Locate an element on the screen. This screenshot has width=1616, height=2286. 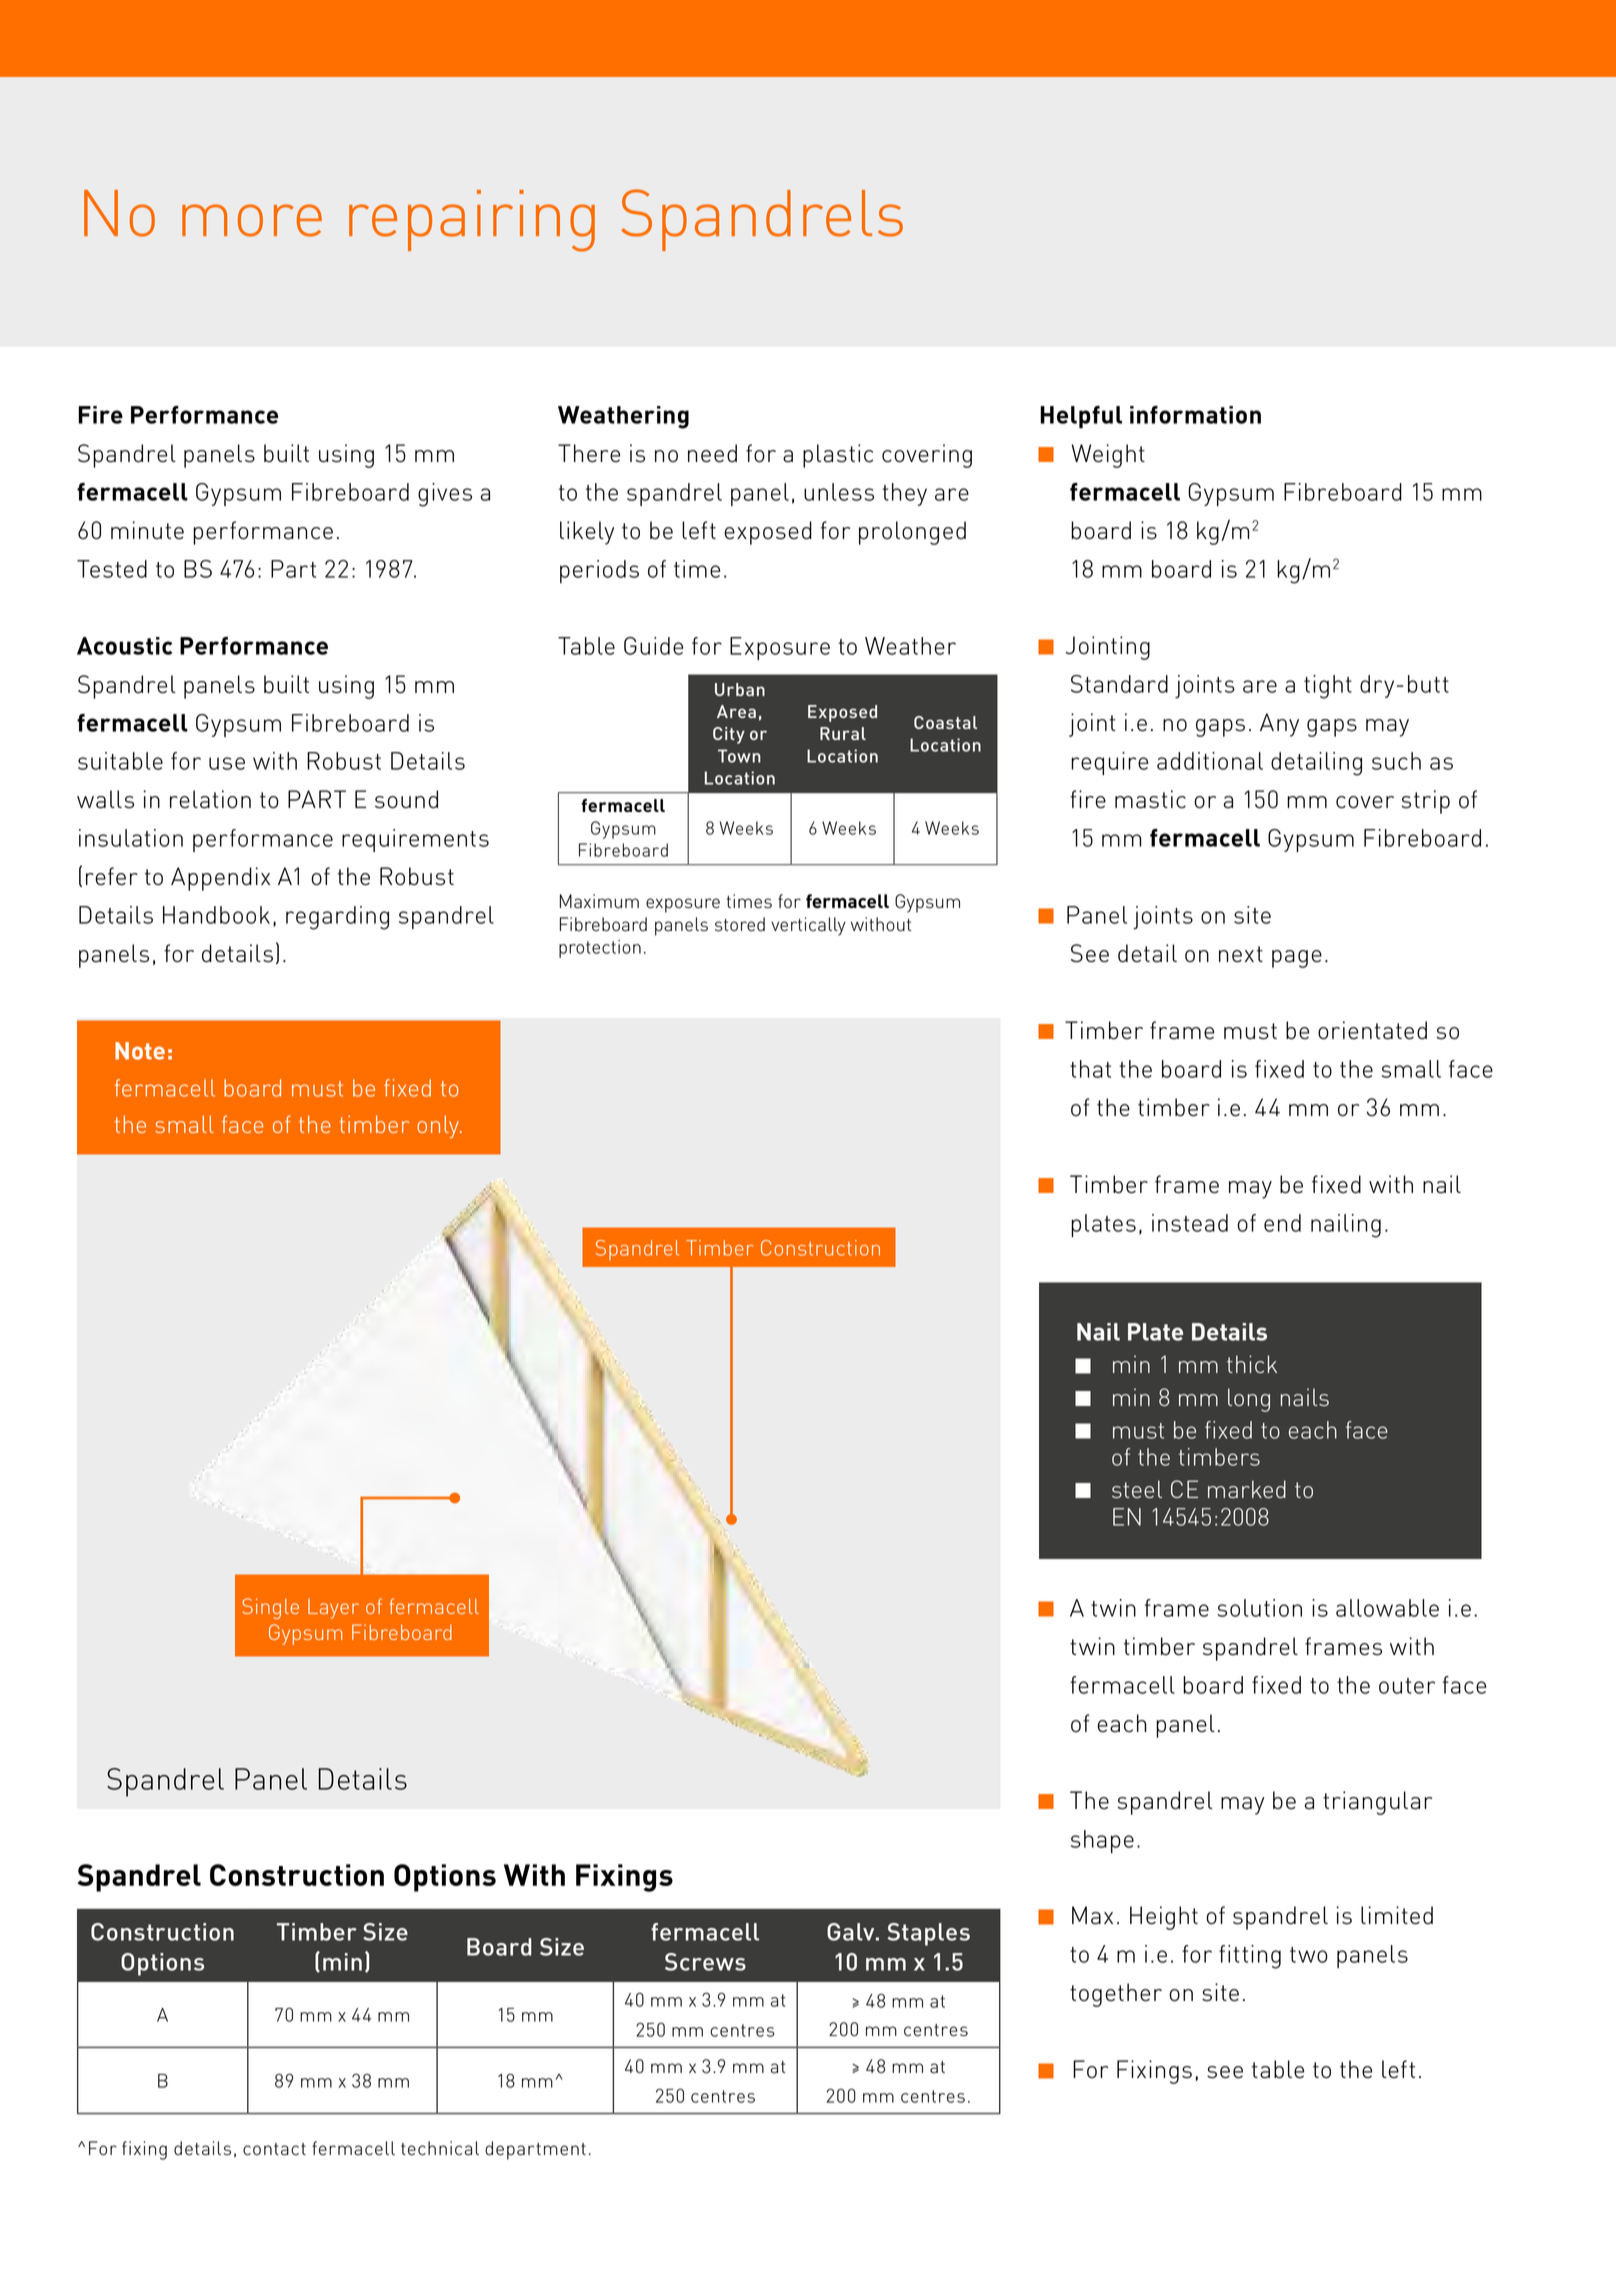
City is located at coordinates (729, 735).
